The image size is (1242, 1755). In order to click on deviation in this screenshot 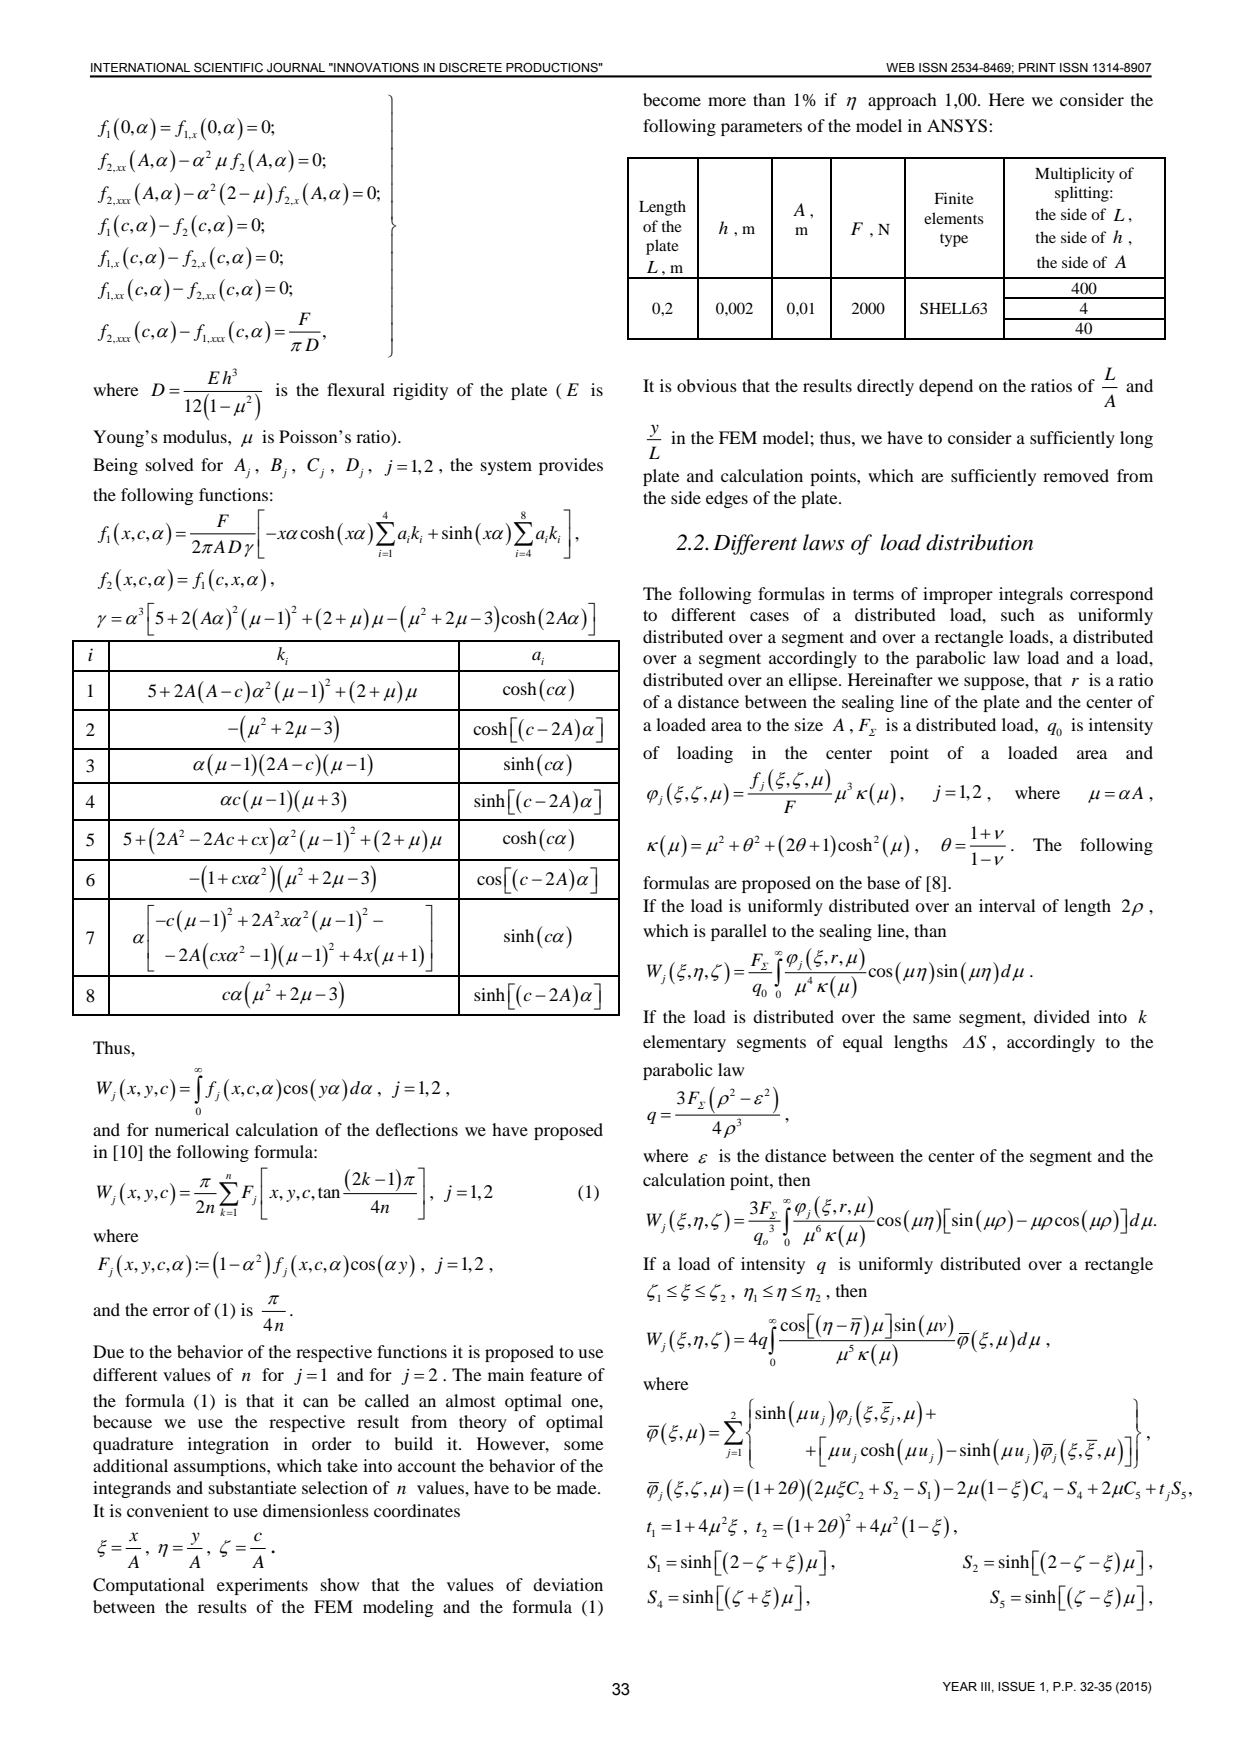, I will do `click(568, 1584)`.
